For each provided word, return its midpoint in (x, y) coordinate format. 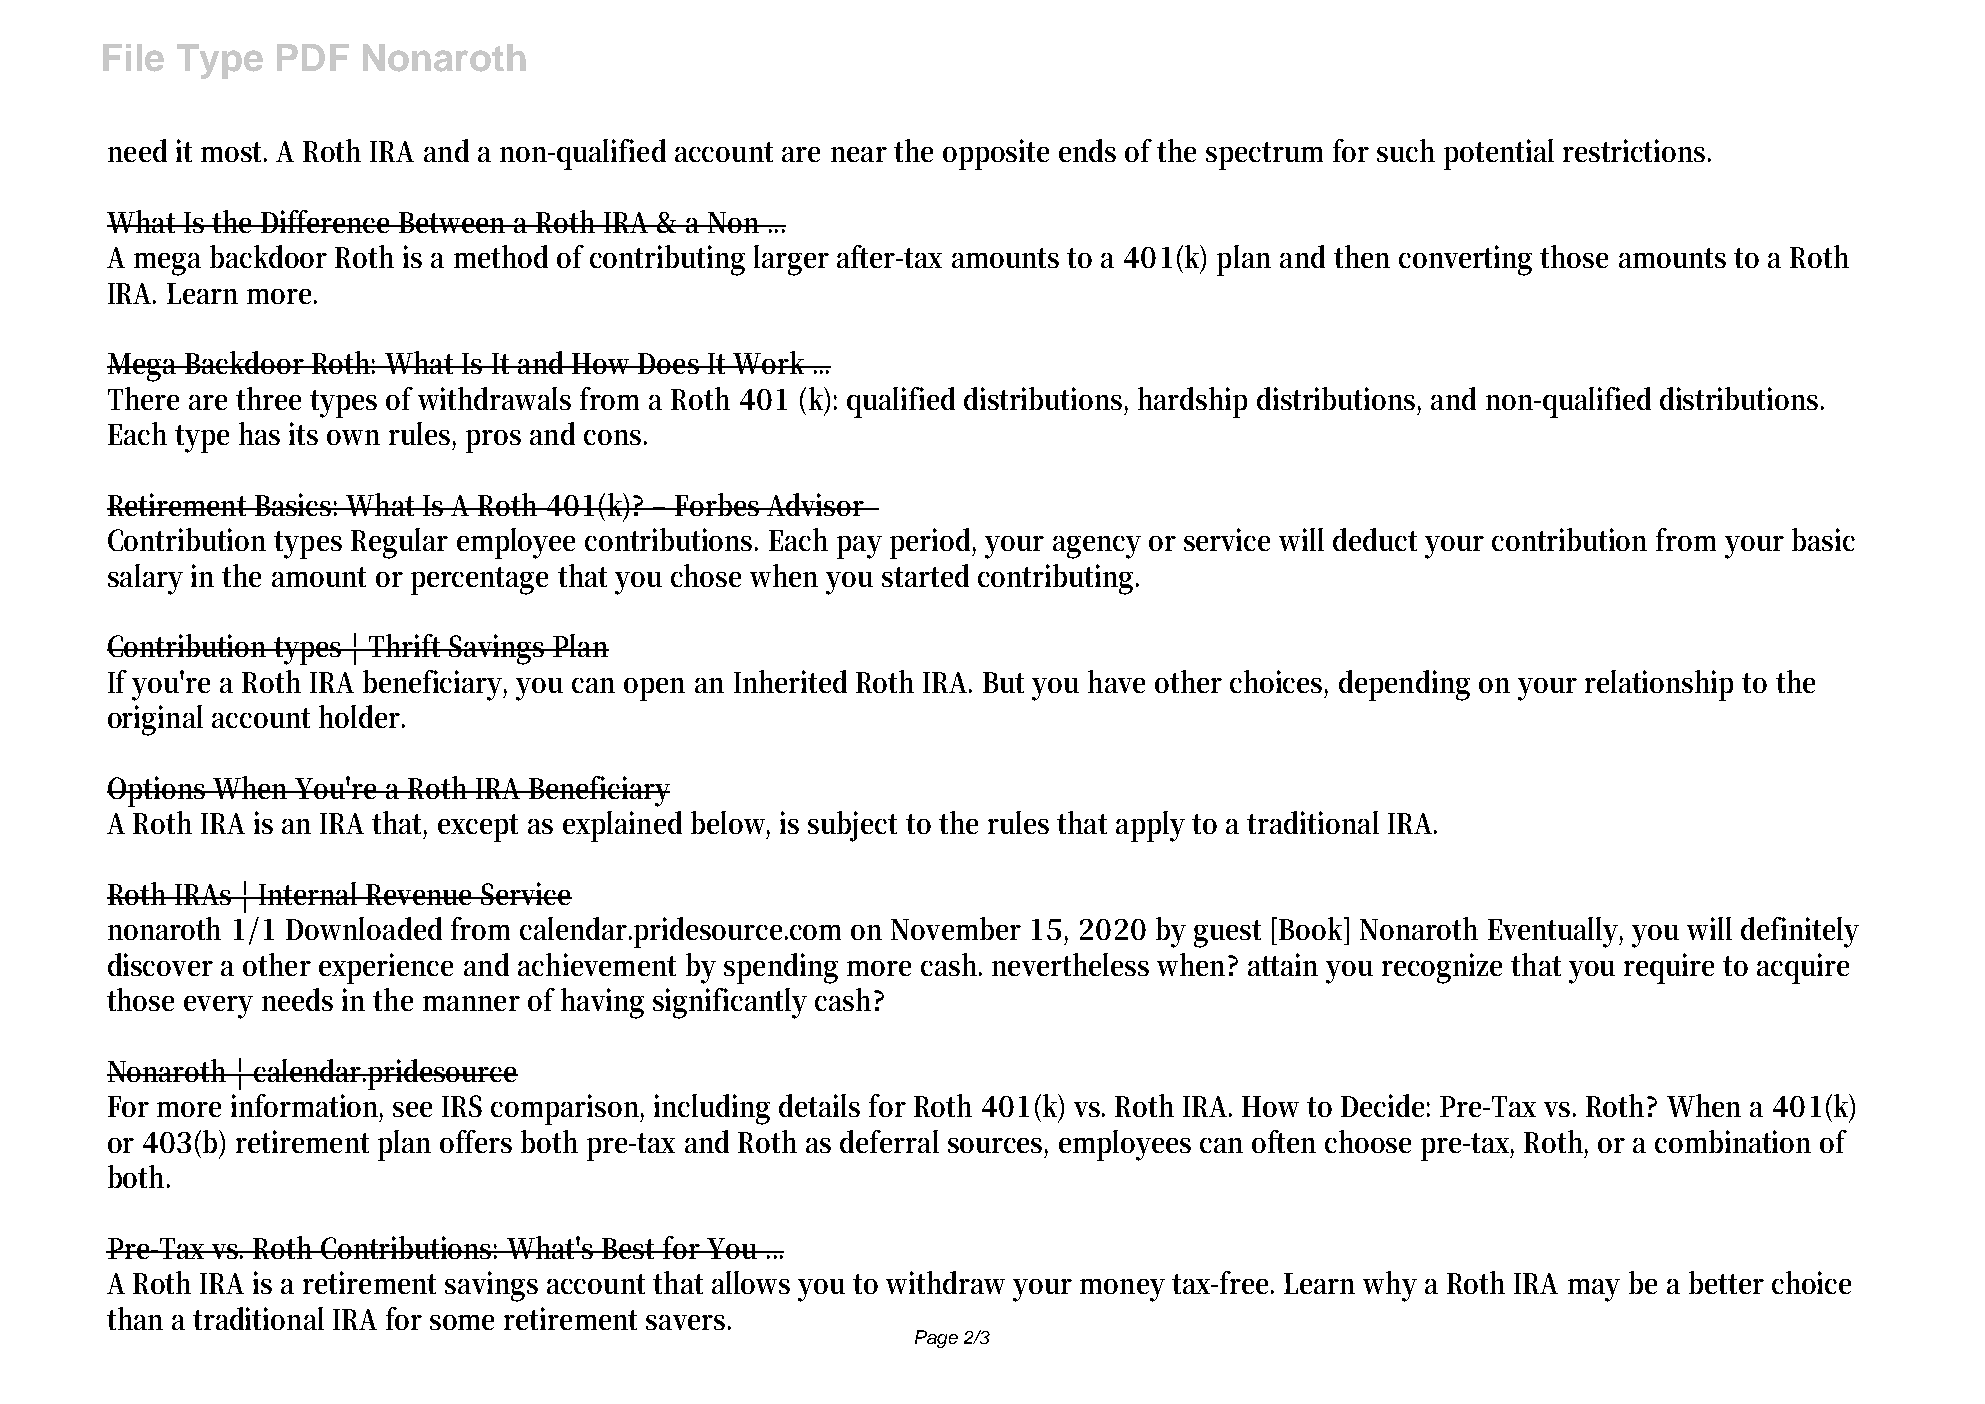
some (462, 1322)
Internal (309, 893)
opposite (996, 154)
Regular (399, 543)
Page (936, 1339)
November (956, 928)
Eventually (1555, 932)
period (933, 543)
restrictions (1636, 150)
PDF (313, 57)
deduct (1375, 539)
